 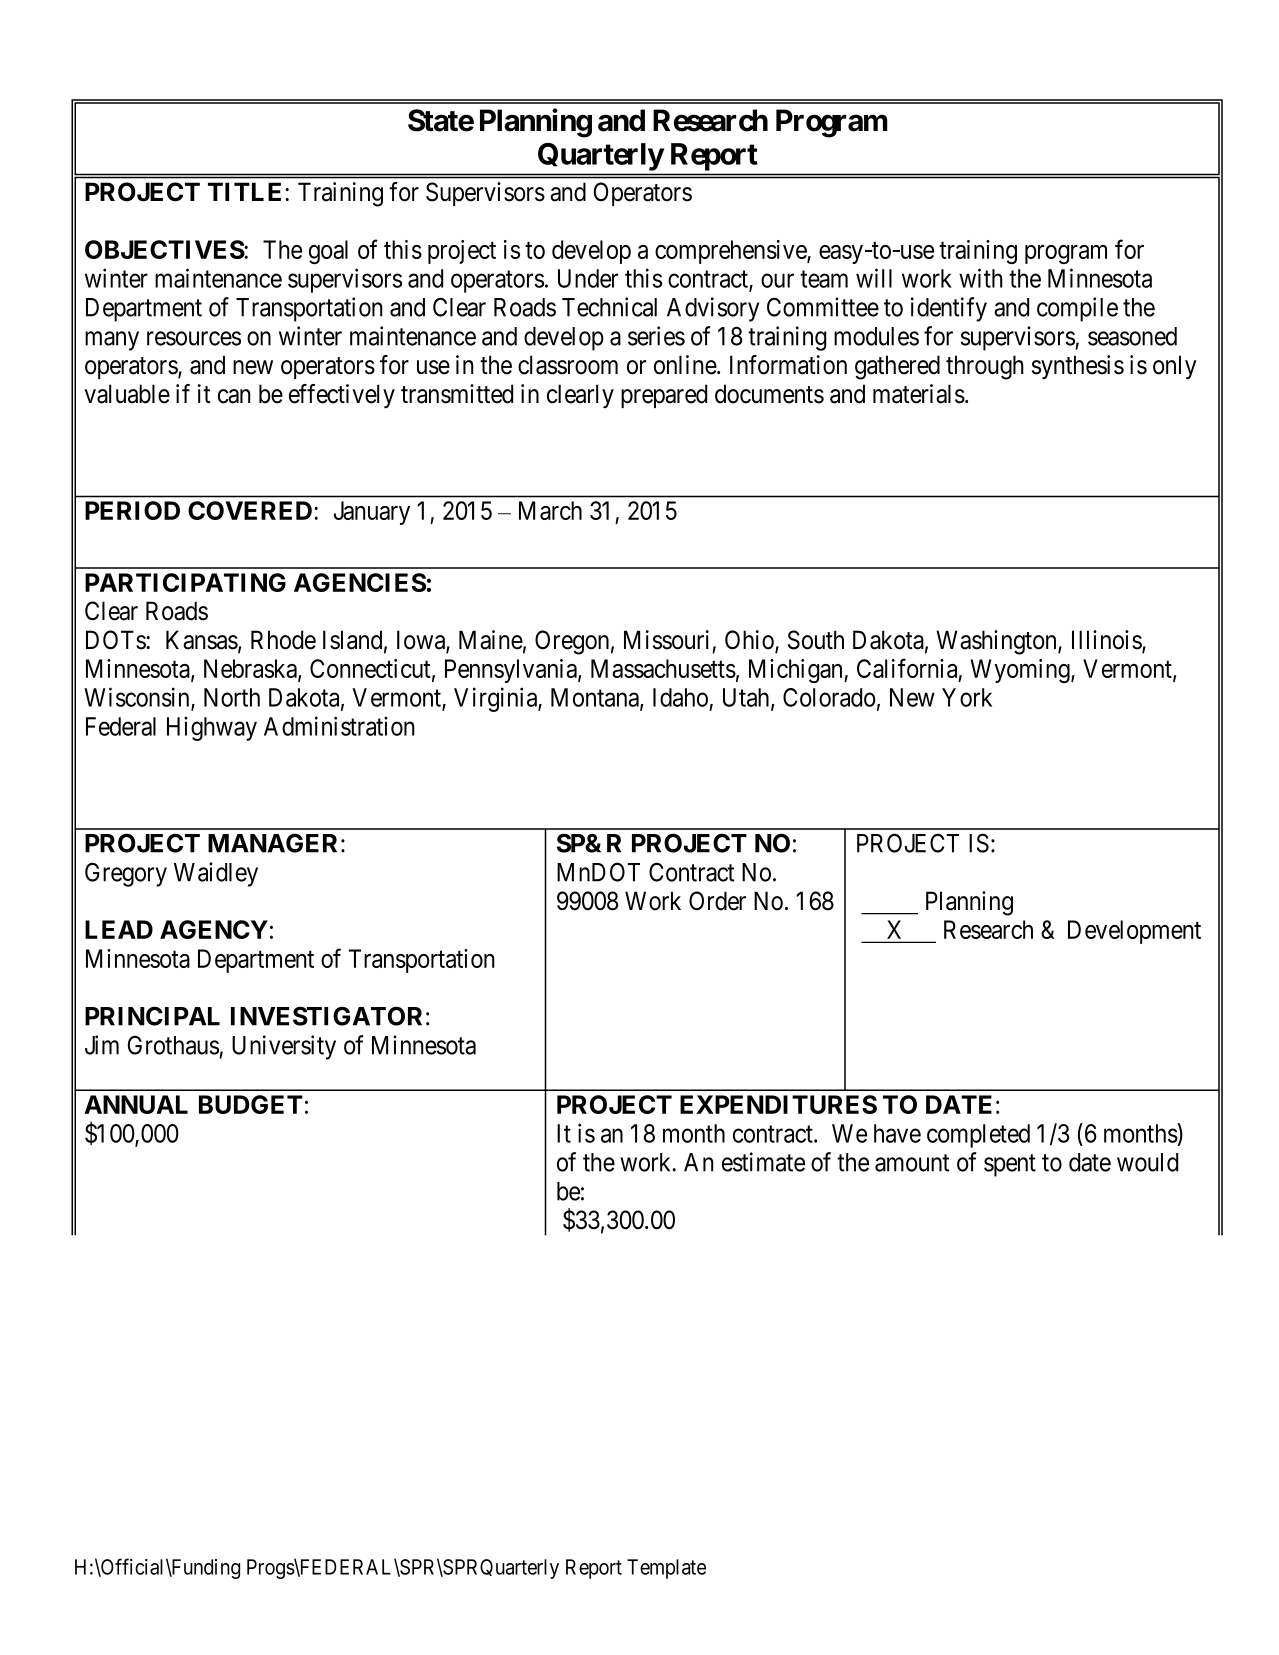 What do you see at coordinates (967, 697) in the page?
I see `York` at bounding box center [967, 697].
